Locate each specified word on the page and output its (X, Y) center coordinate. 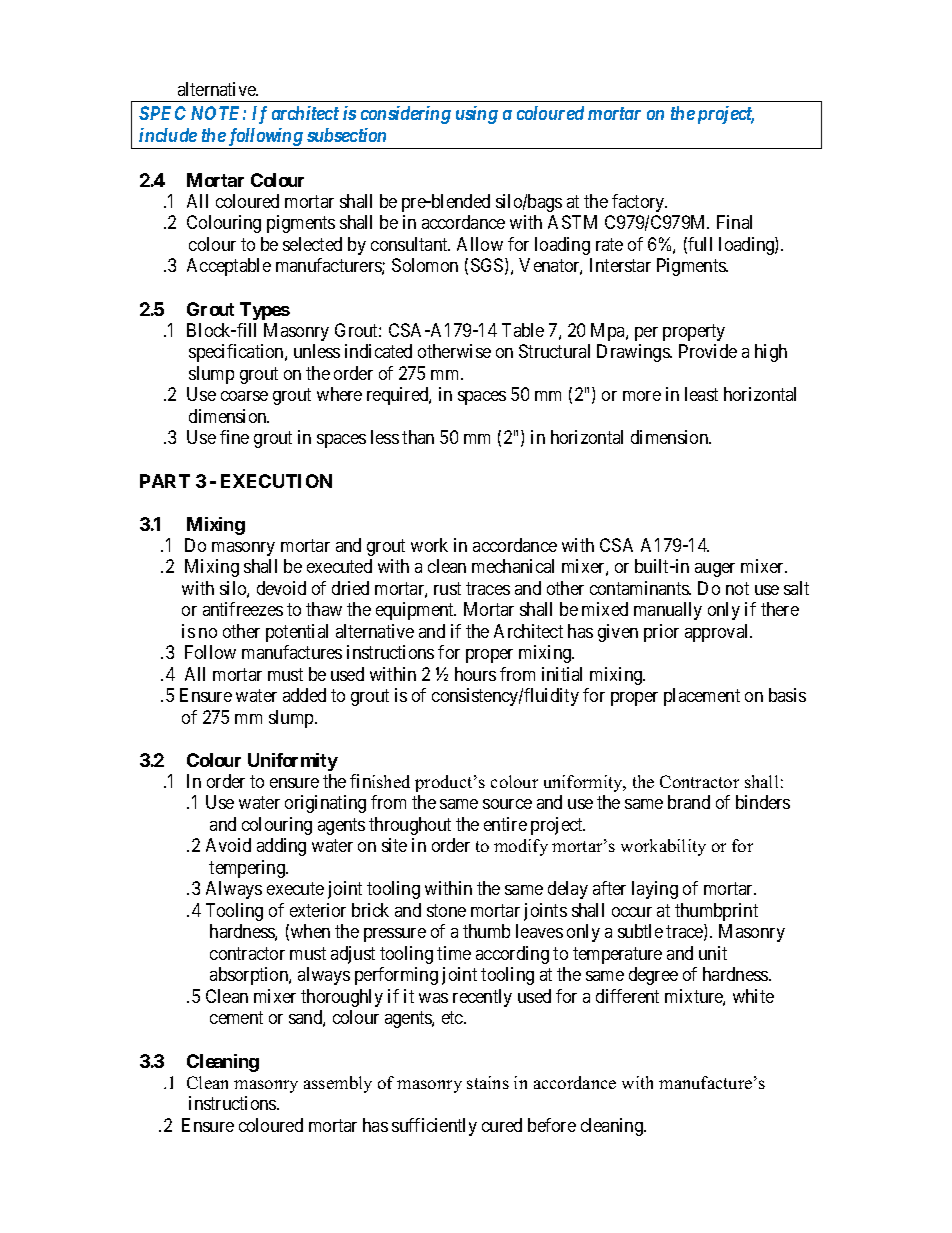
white (753, 996)
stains (488, 1082)
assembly (338, 1084)
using (477, 115)
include (168, 135)
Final (734, 222)
